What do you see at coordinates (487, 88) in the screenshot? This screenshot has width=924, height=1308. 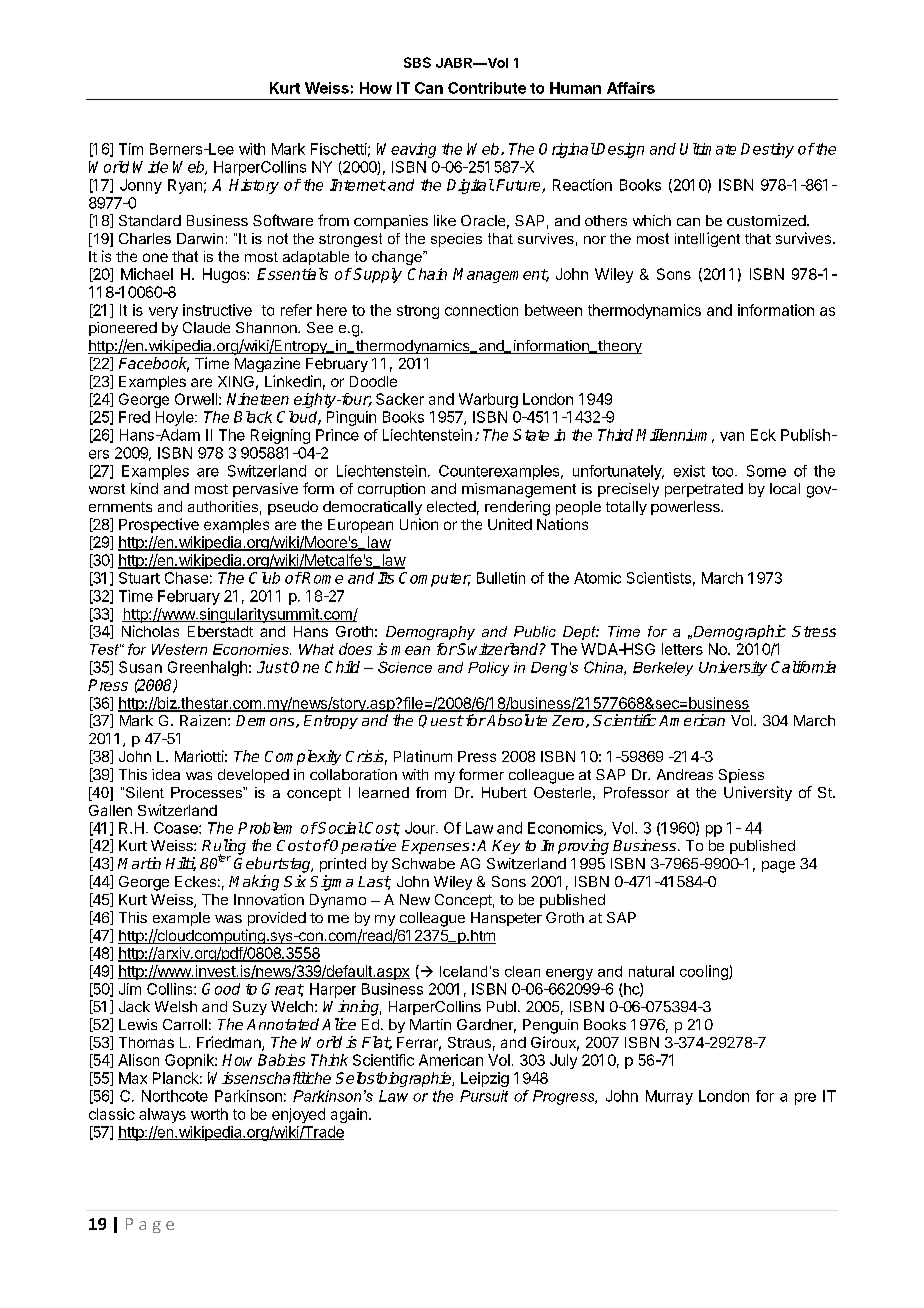 I see `Contribute` at bounding box center [487, 88].
